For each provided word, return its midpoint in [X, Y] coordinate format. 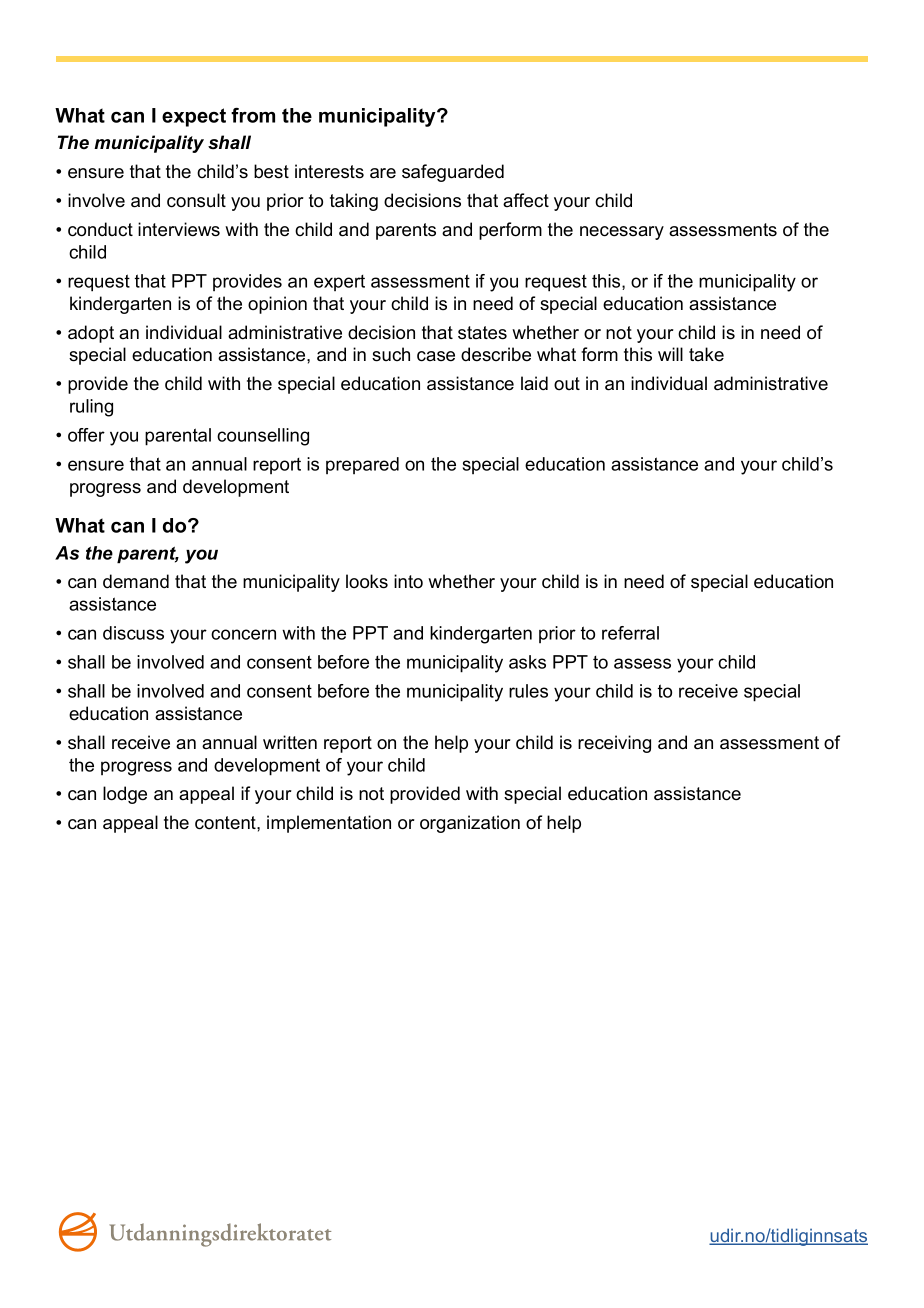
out [567, 384]
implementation [329, 824]
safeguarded [453, 173]
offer [86, 435]
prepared [362, 465]
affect [526, 200]
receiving [614, 744]
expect [194, 117]
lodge [125, 795]
